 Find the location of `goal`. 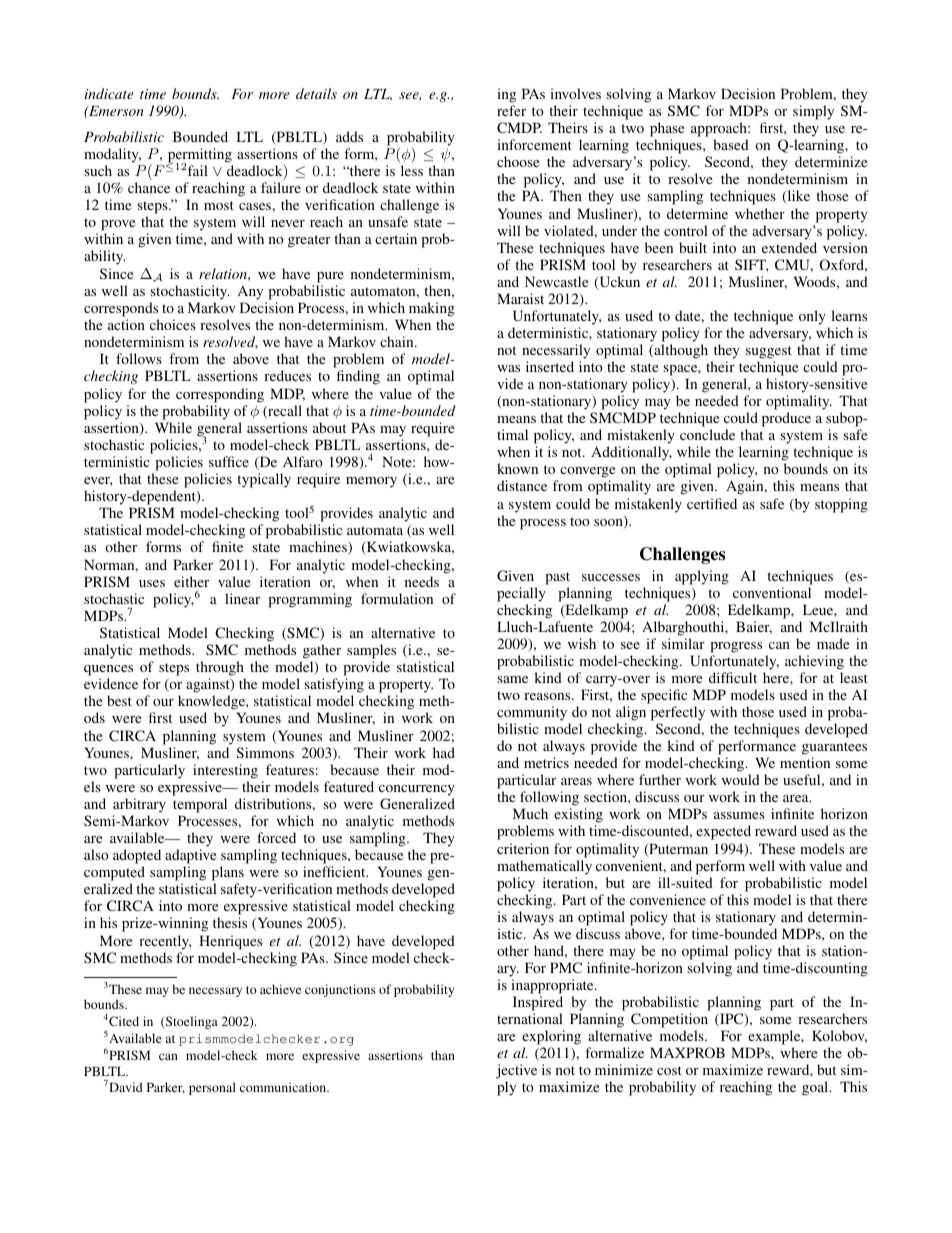

goal is located at coordinates (816, 1088).
